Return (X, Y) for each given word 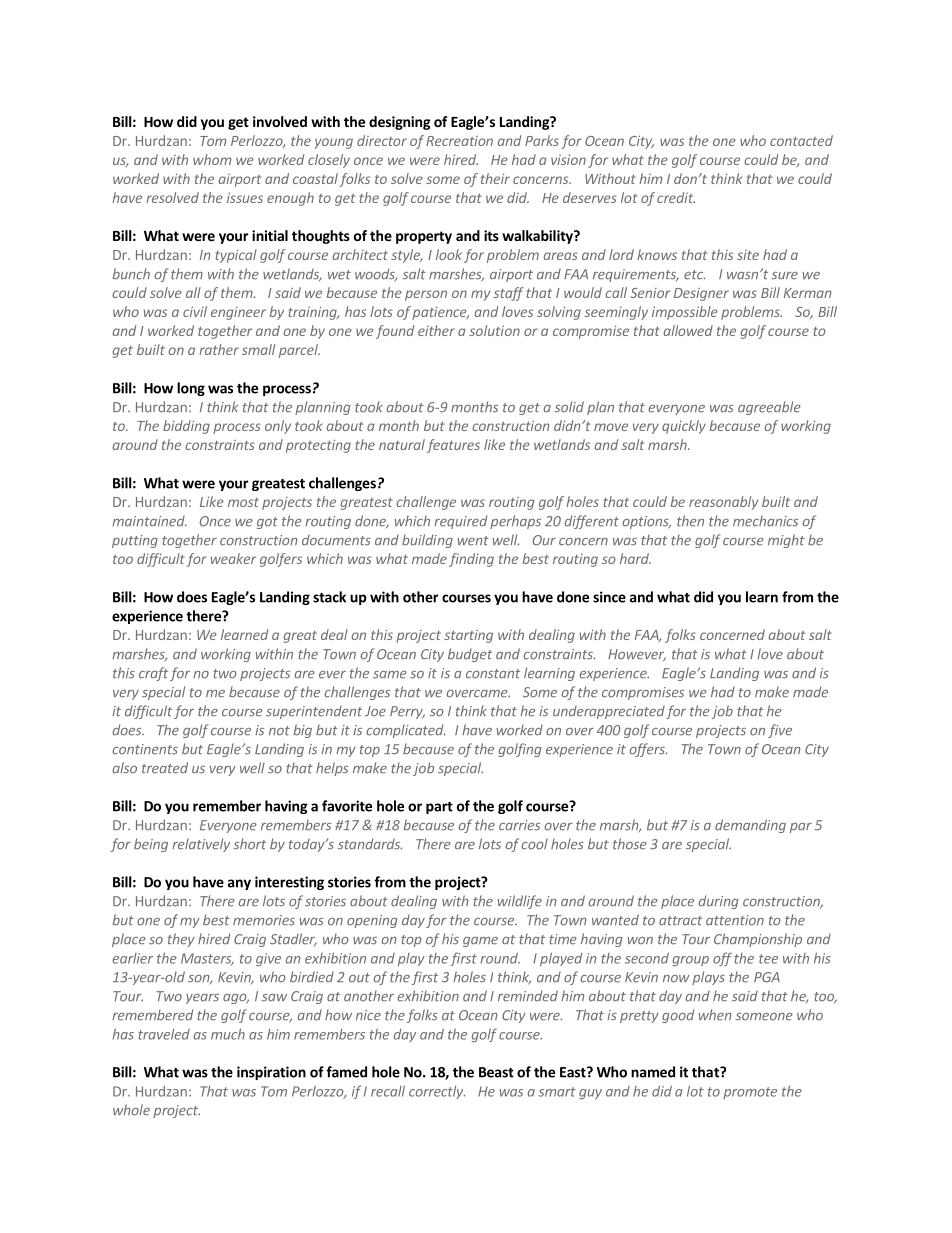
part (439, 808)
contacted (801, 140)
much (228, 1034)
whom (212, 159)
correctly (437, 1092)
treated (165, 768)
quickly (684, 427)
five (780, 731)
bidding (186, 427)
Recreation (459, 141)
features (453, 446)
